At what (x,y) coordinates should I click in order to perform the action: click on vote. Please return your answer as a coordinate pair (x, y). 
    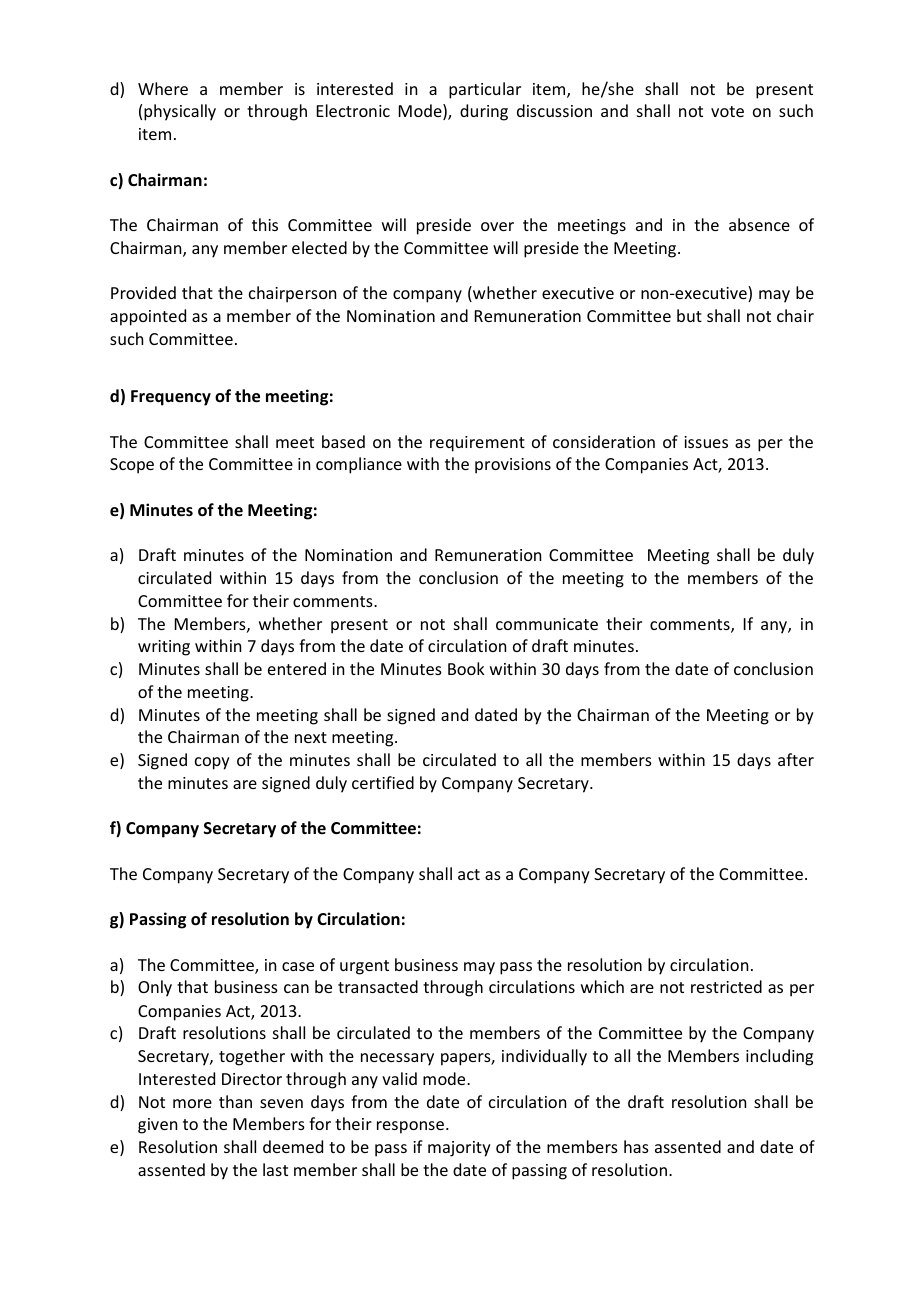
    Looking at the image, I should click on (727, 111).
